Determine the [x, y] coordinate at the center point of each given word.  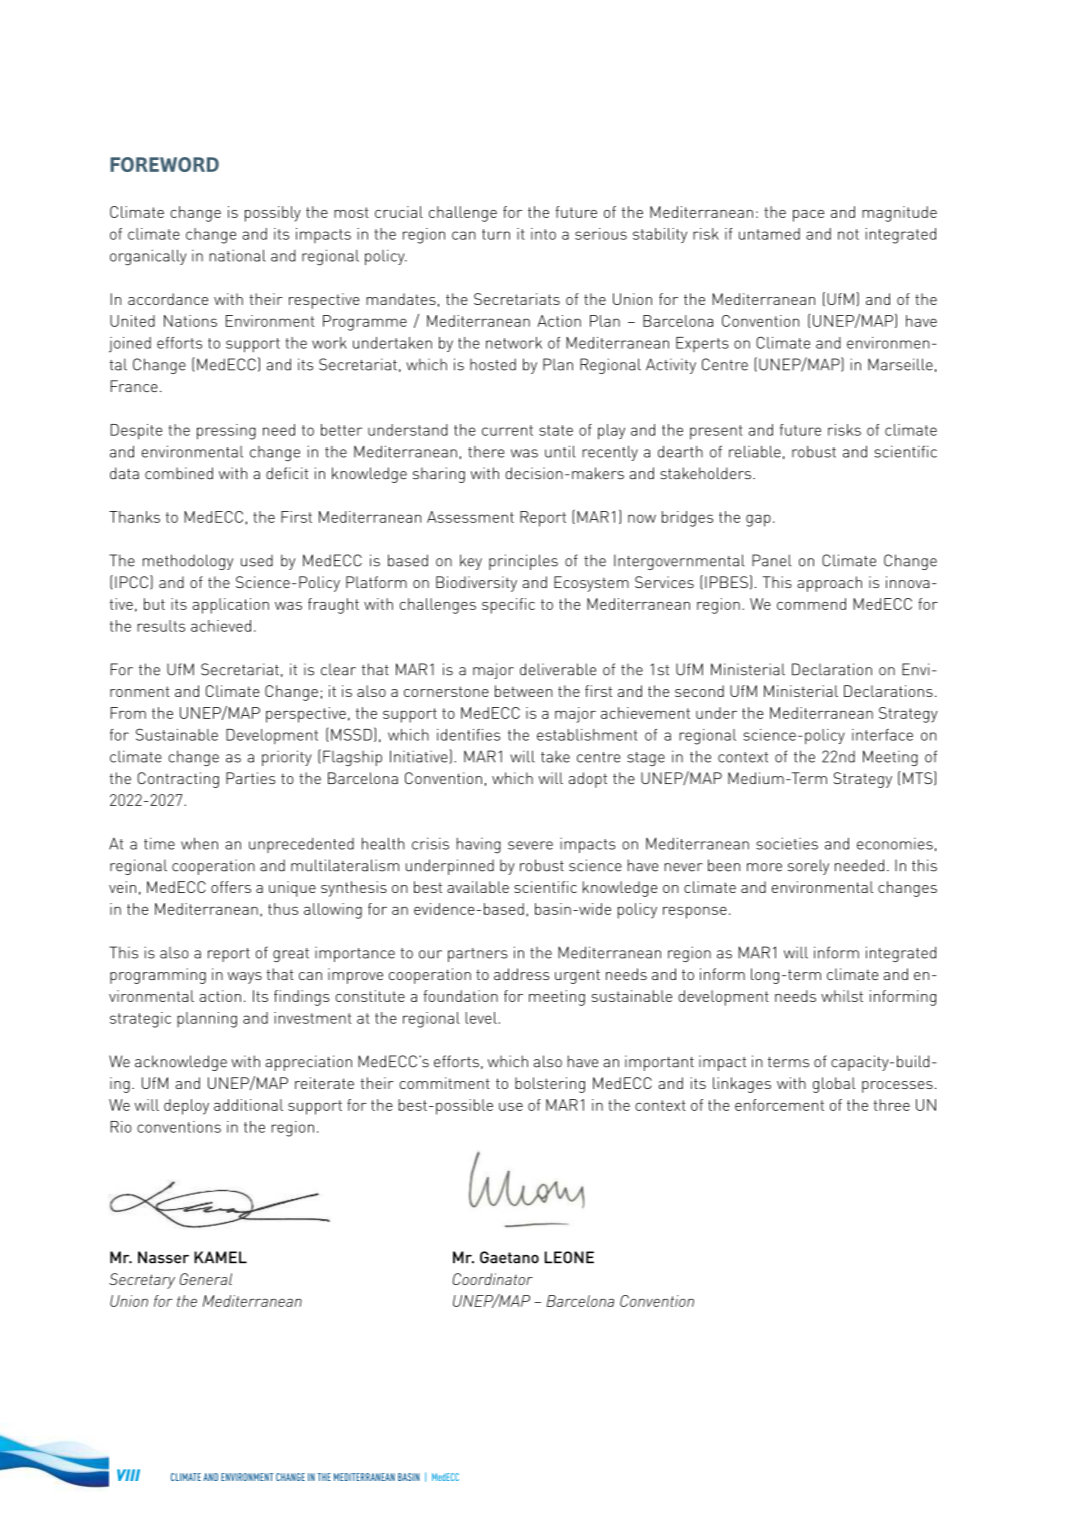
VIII [128, 1475]
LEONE [569, 1257]
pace [808, 216]
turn [496, 234]
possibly [273, 214]
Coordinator [492, 1279]
